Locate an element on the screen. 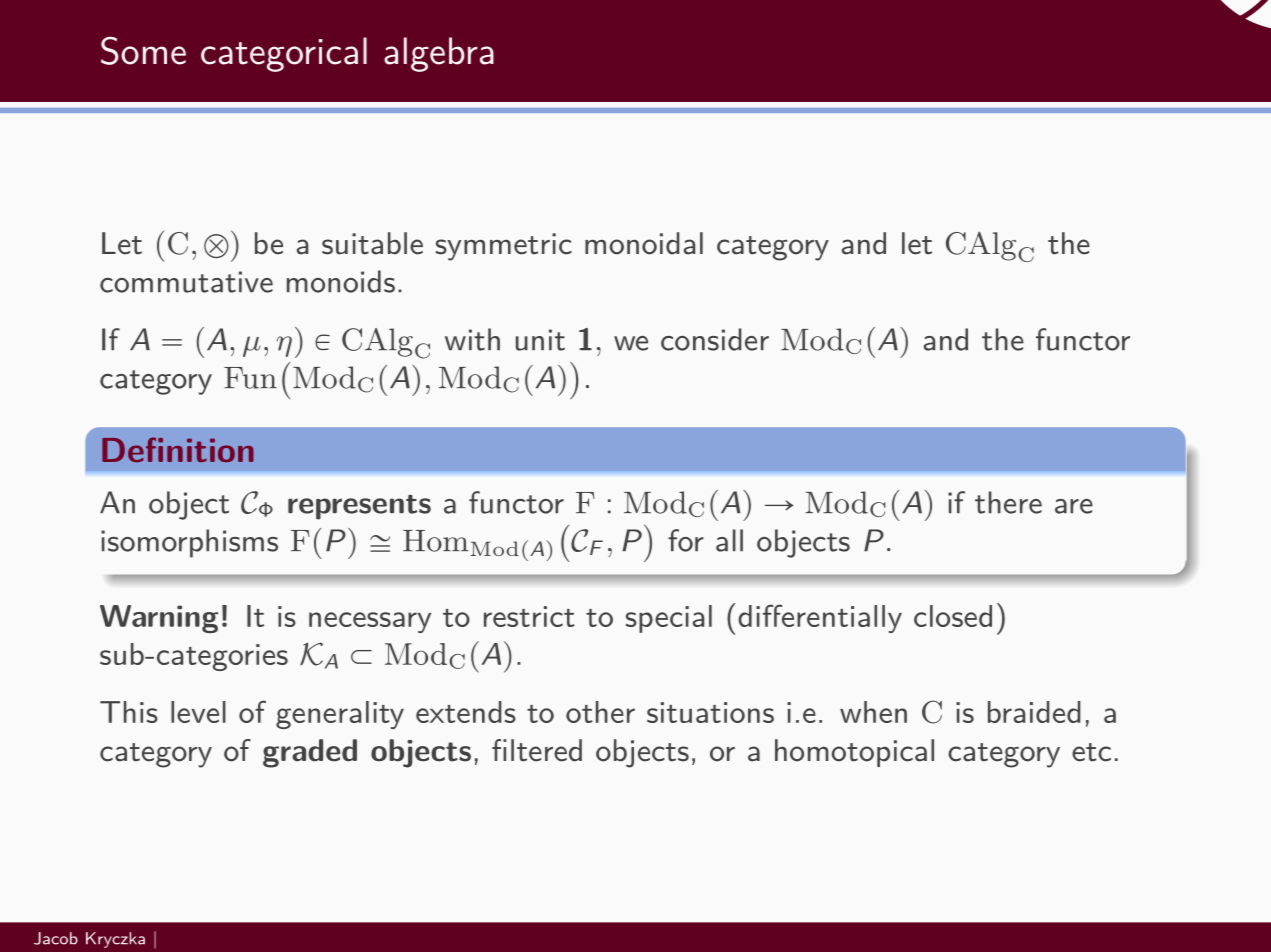  for is located at coordinates (686, 540).
